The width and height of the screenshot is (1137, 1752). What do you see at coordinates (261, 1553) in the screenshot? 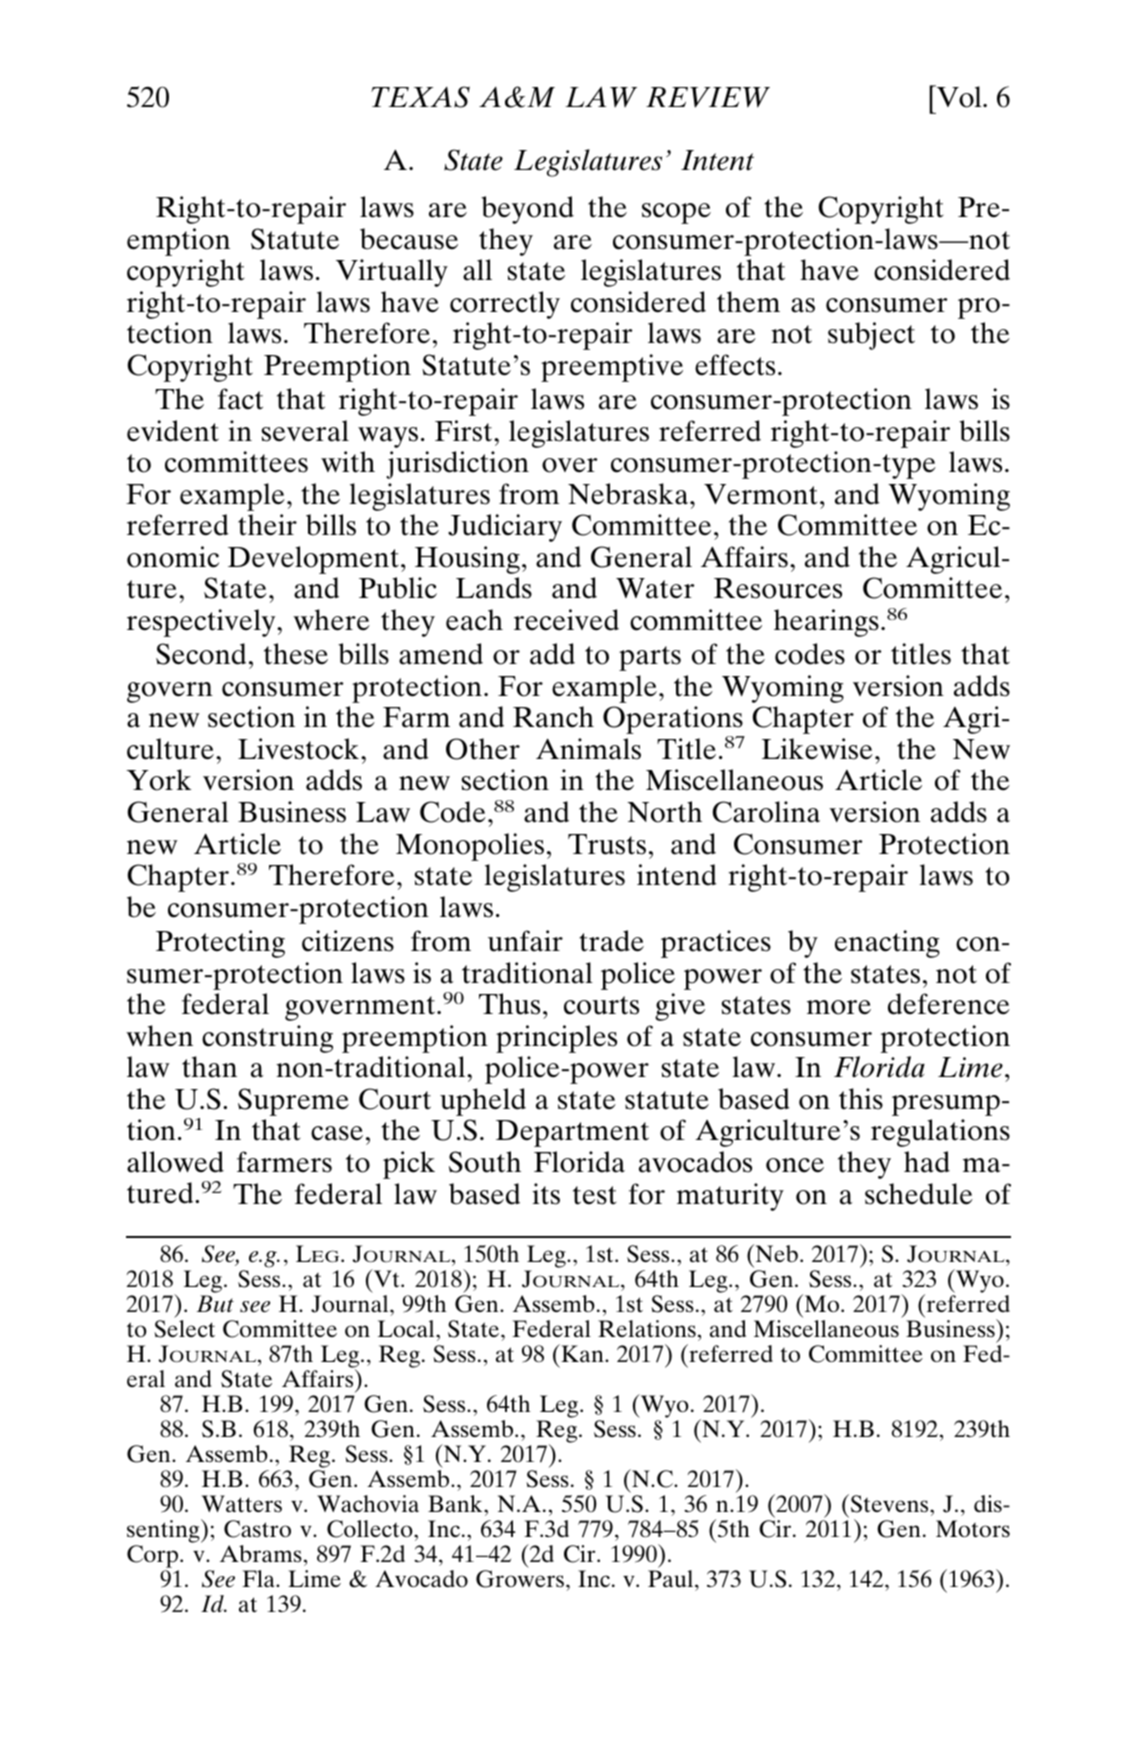
I see `Abrams` at bounding box center [261, 1553].
